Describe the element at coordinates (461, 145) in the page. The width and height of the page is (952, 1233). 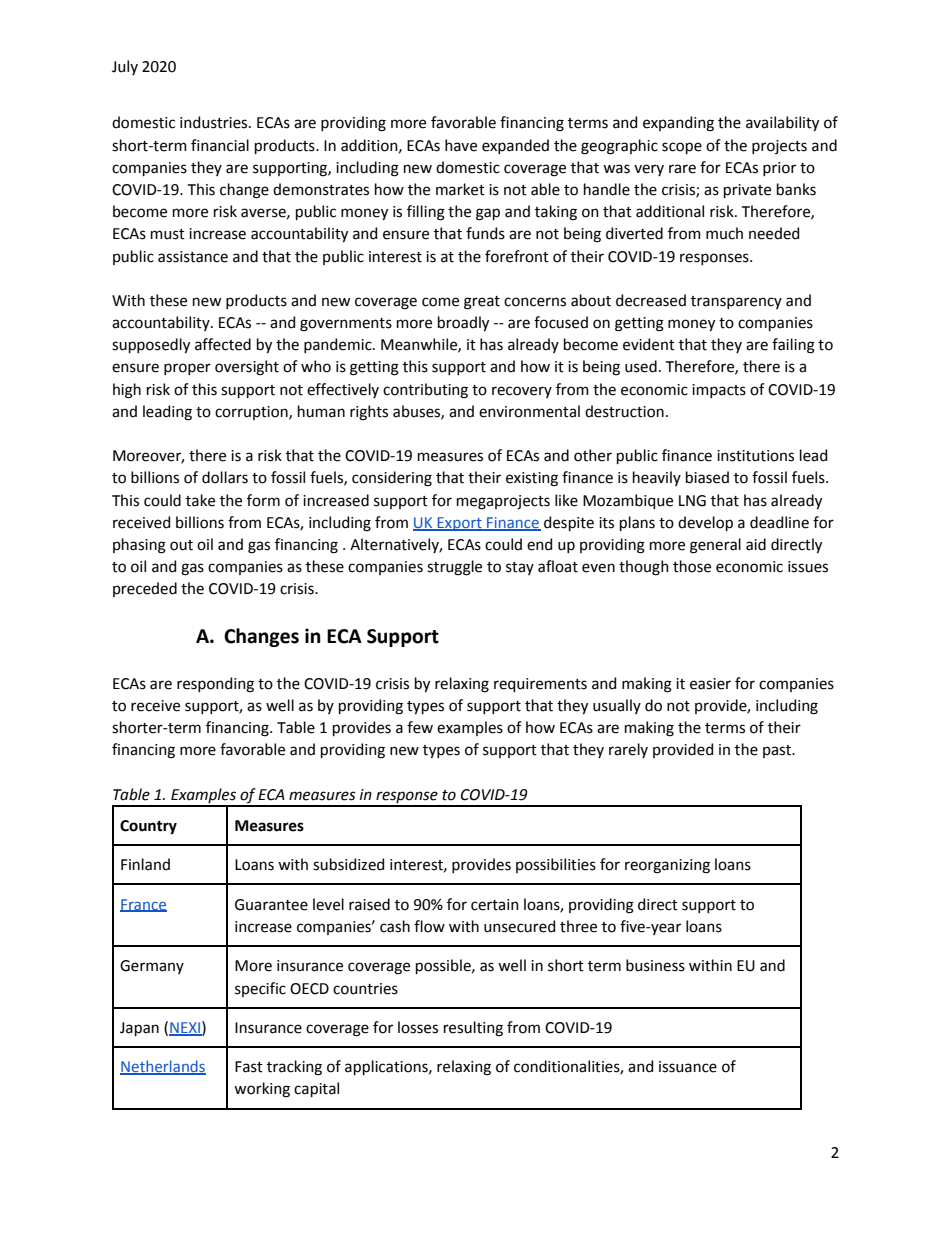
I see `have` at that location.
